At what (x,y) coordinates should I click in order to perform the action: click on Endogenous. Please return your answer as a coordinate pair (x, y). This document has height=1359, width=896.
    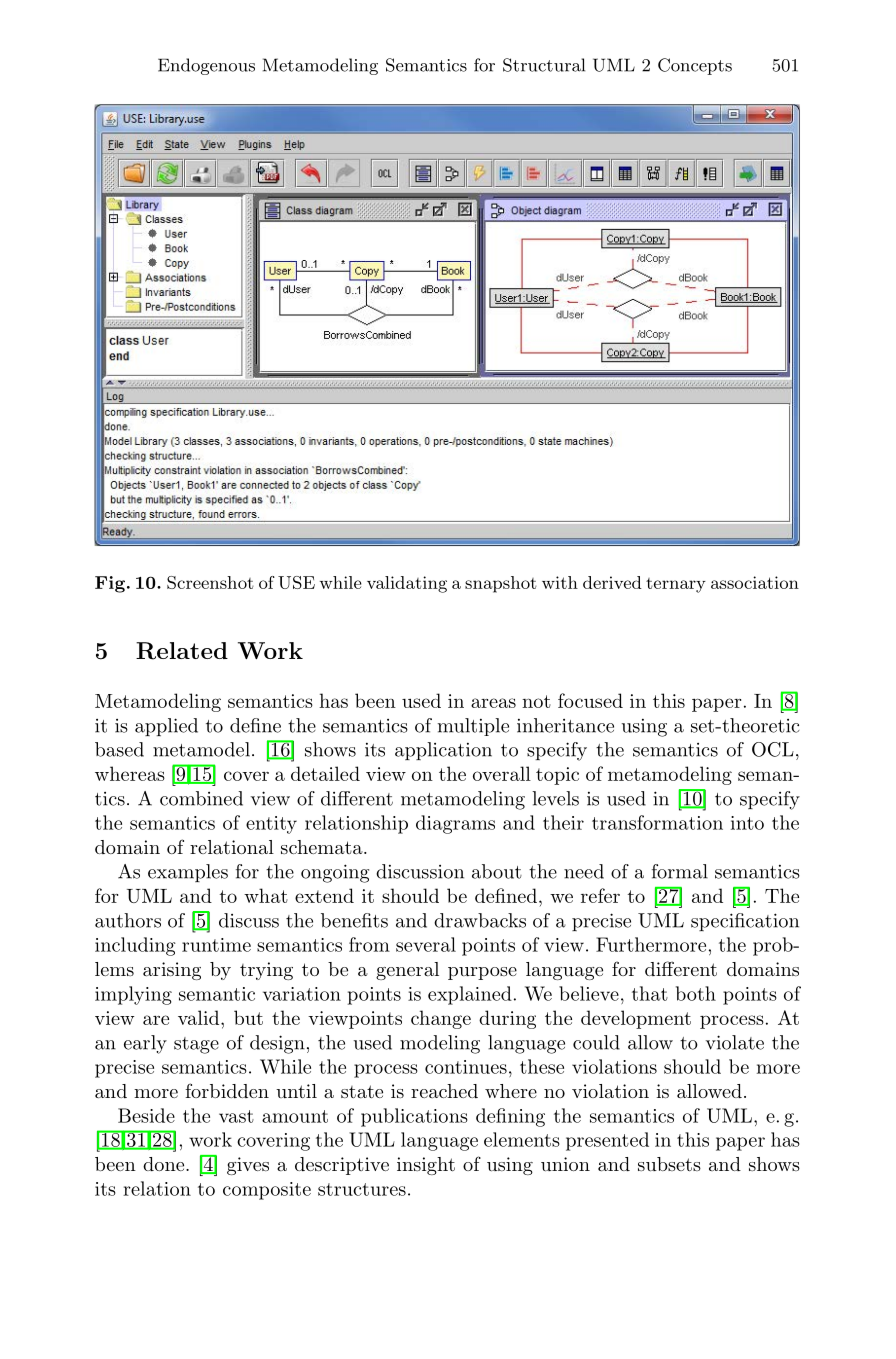
    Looking at the image, I should click on (206, 66).
